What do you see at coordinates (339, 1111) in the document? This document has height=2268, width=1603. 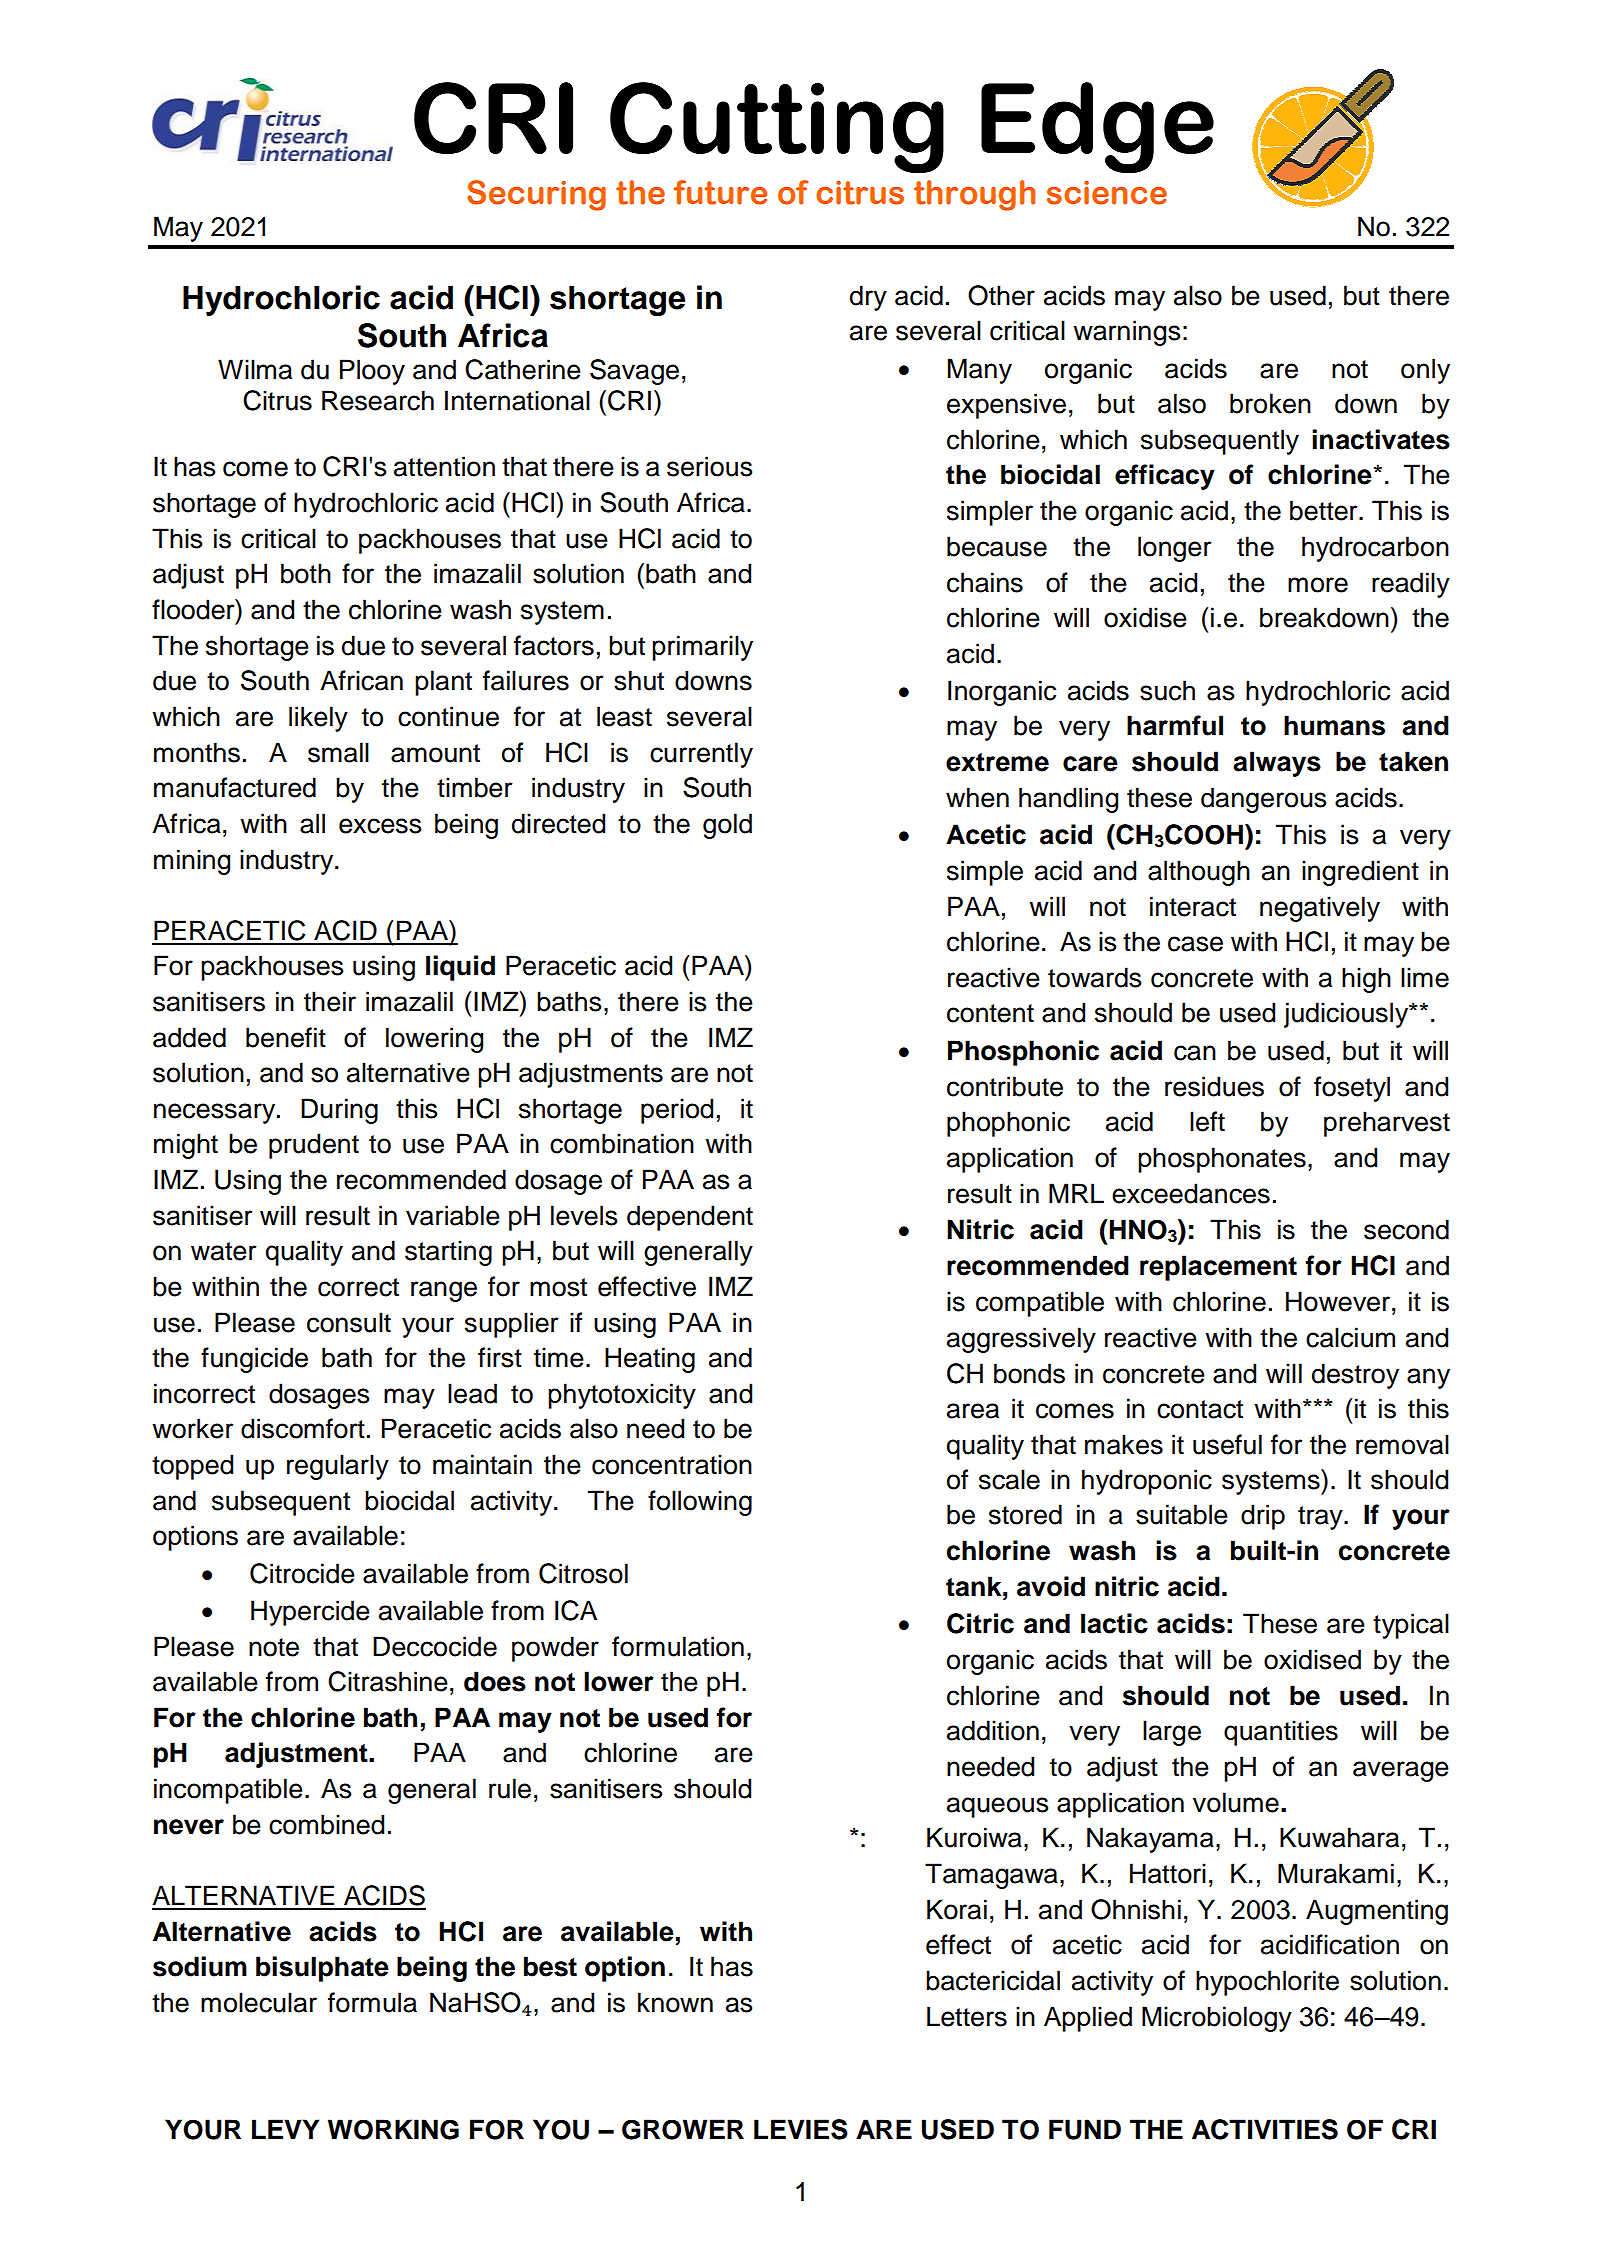 I see `During` at bounding box center [339, 1111].
